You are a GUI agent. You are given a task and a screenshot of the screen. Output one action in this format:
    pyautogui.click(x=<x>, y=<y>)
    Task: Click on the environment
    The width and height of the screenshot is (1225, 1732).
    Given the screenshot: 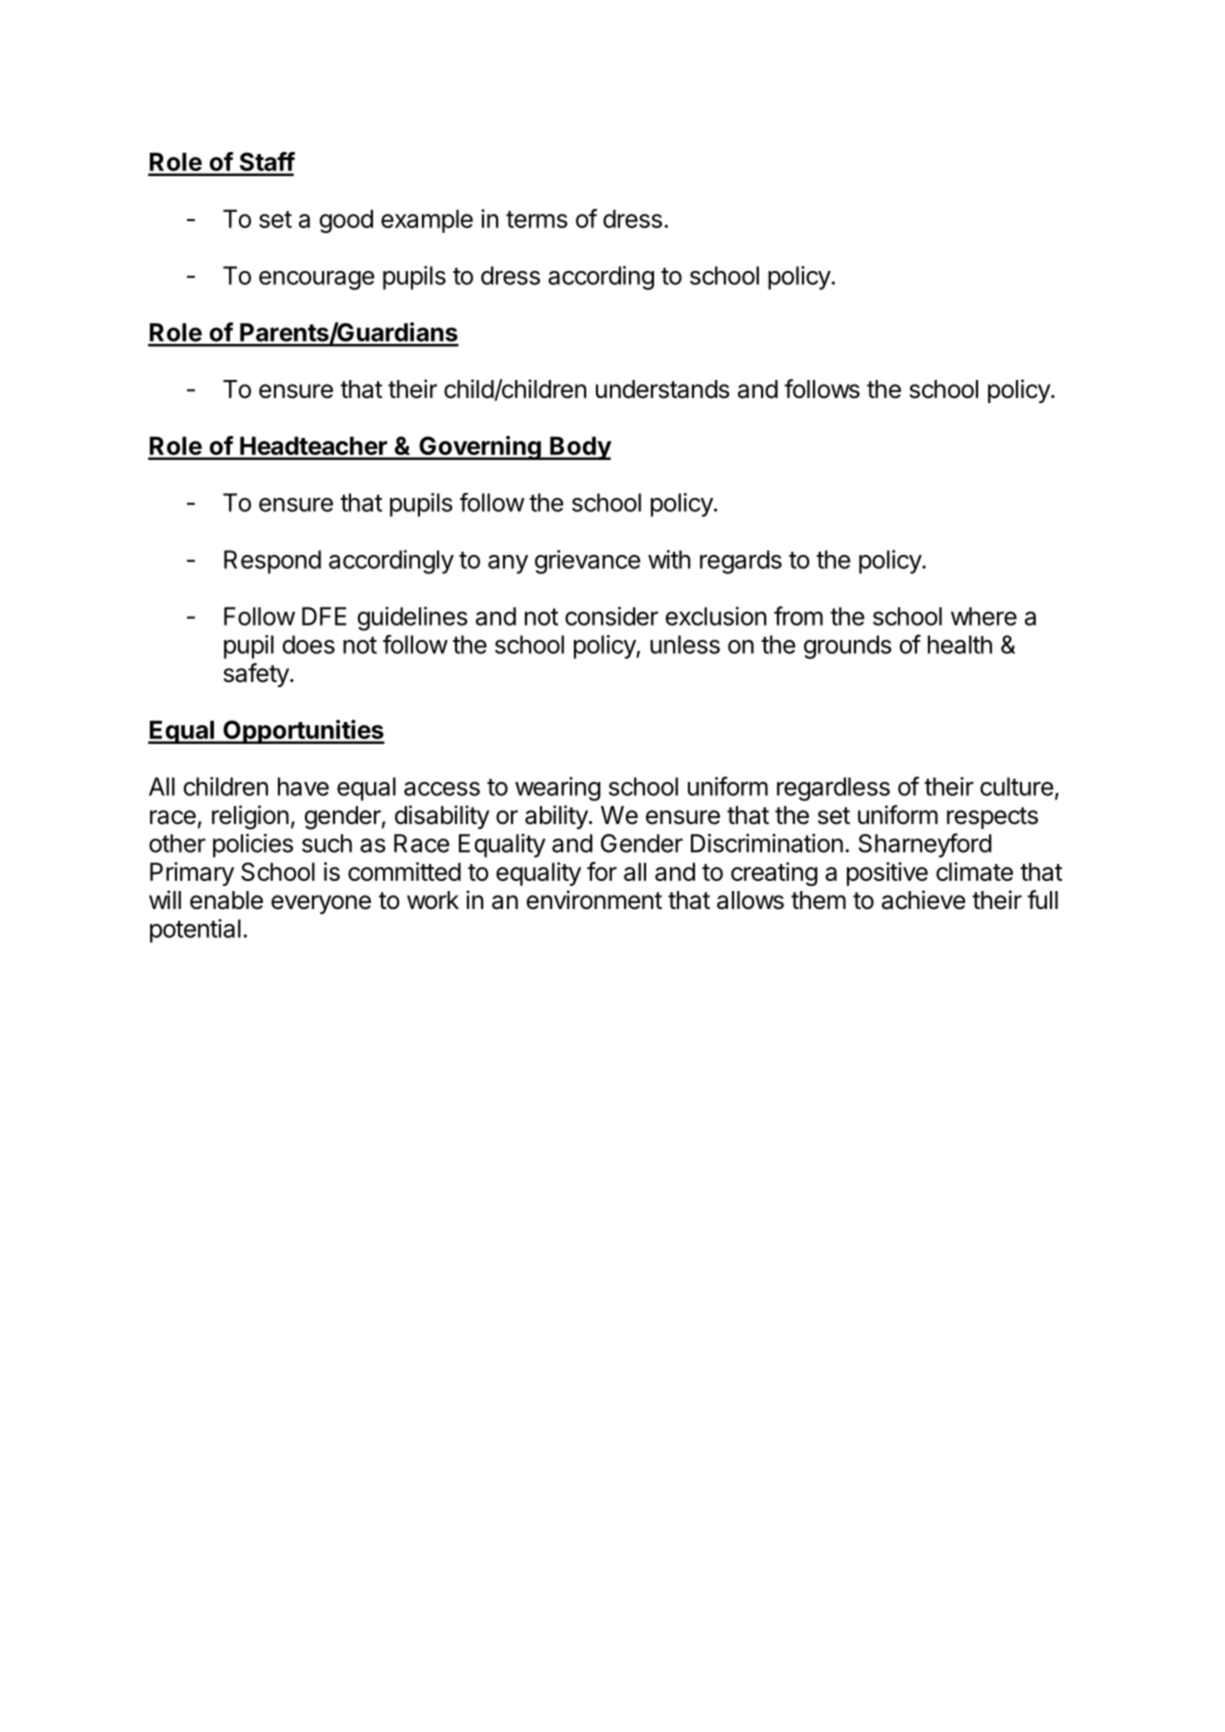 What is the action you would take?
    pyautogui.click(x=594, y=900)
